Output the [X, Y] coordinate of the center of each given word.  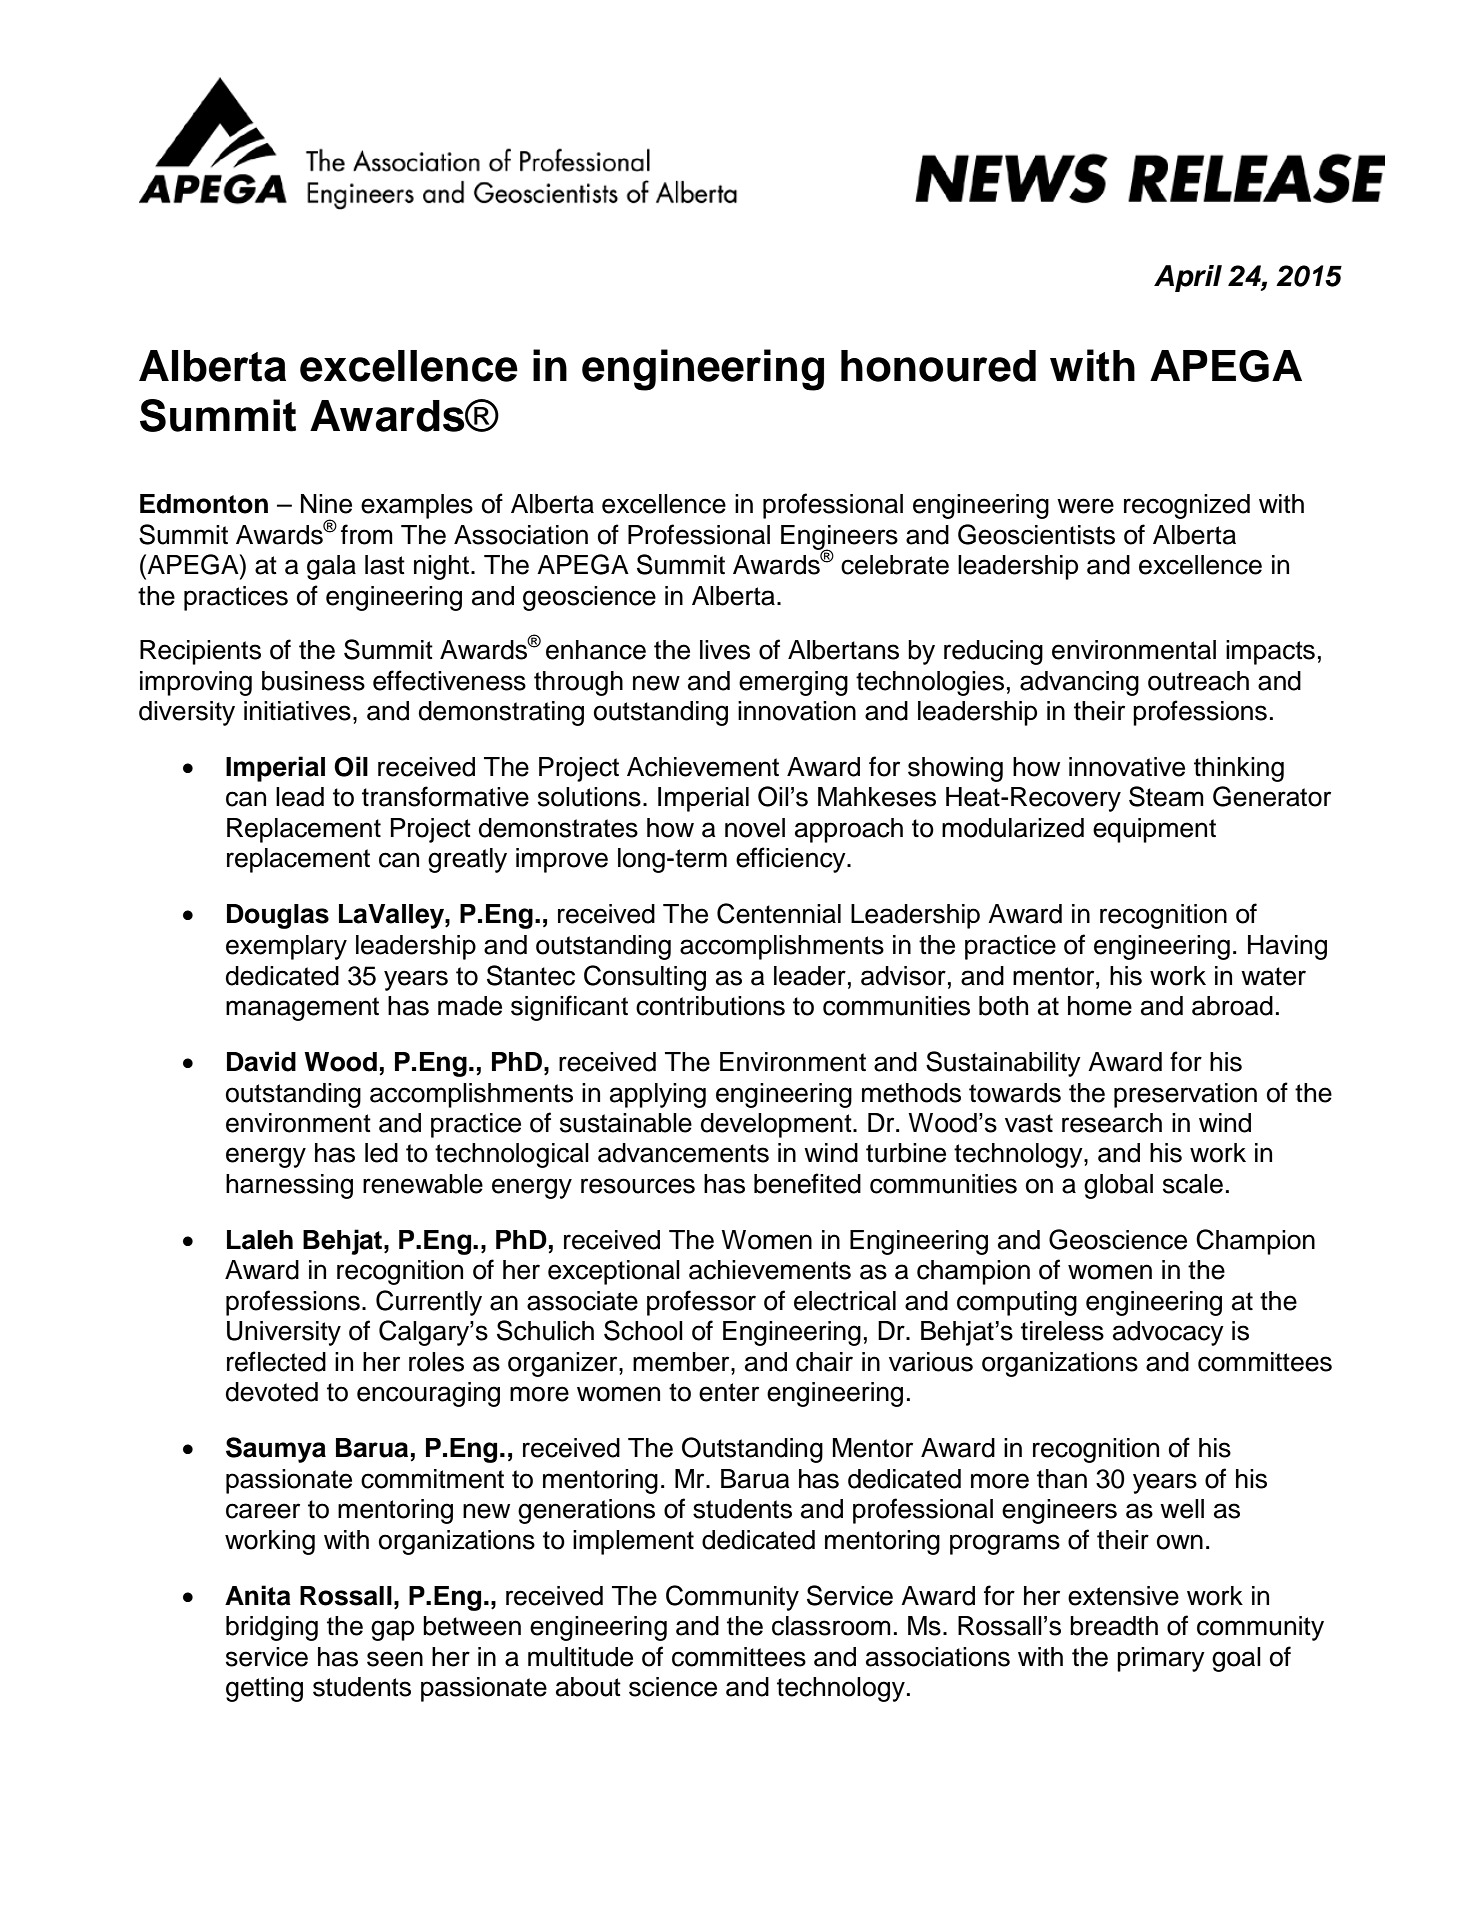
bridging [272, 1628]
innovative [1127, 767]
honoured [938, 366]
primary [1161, 1659]
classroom [831, 1626]
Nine [326, 504]
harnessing [289, 1186]
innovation [797, 711]
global [1118, 1186]
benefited [807, 1183]
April [1188, 278]
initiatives [297, 711]
